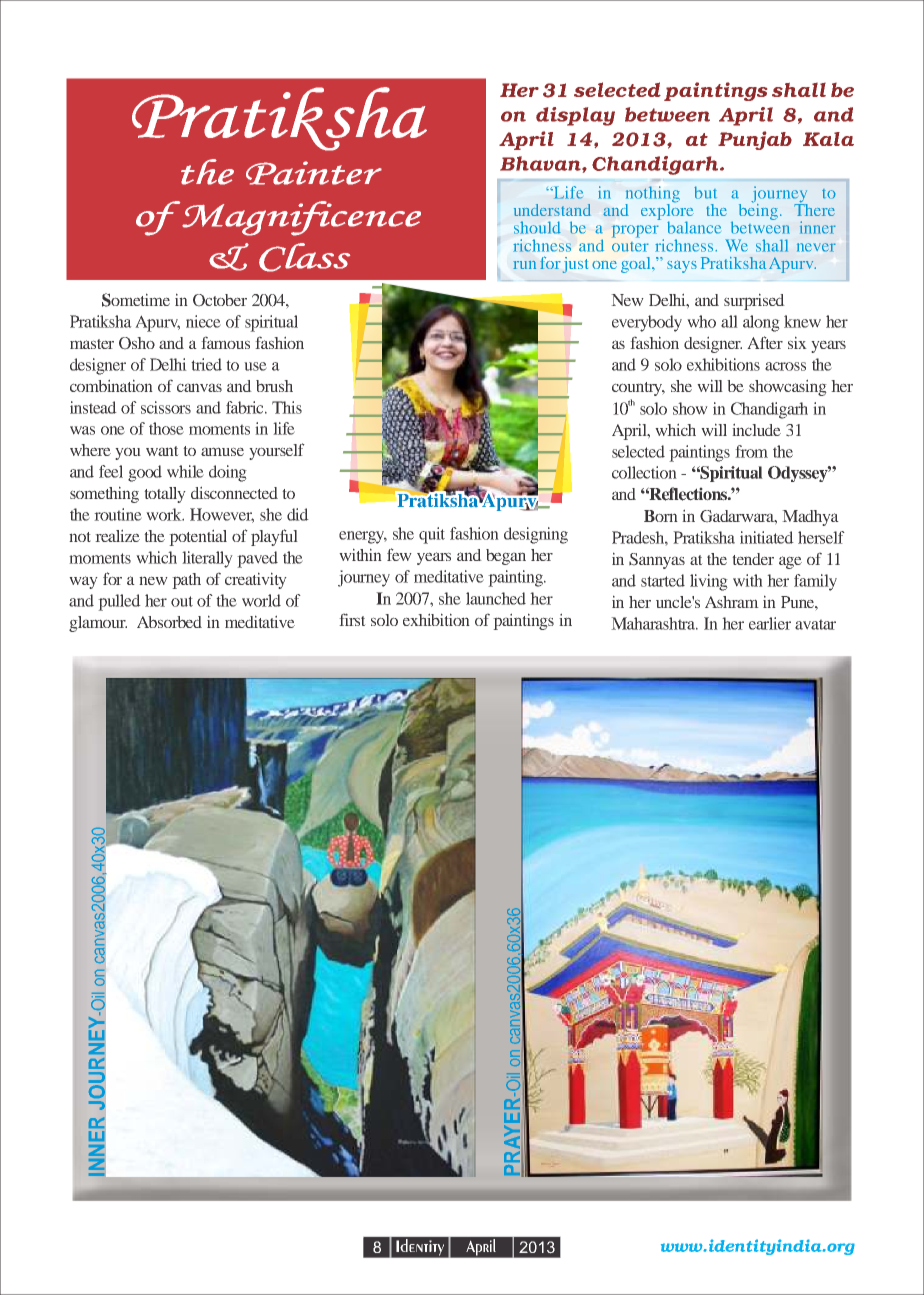 Image resolution: width=924 pixels, height=1295 pixels. Describe the element at coordinates (765, 342) in the image. I see `After` at that location.
